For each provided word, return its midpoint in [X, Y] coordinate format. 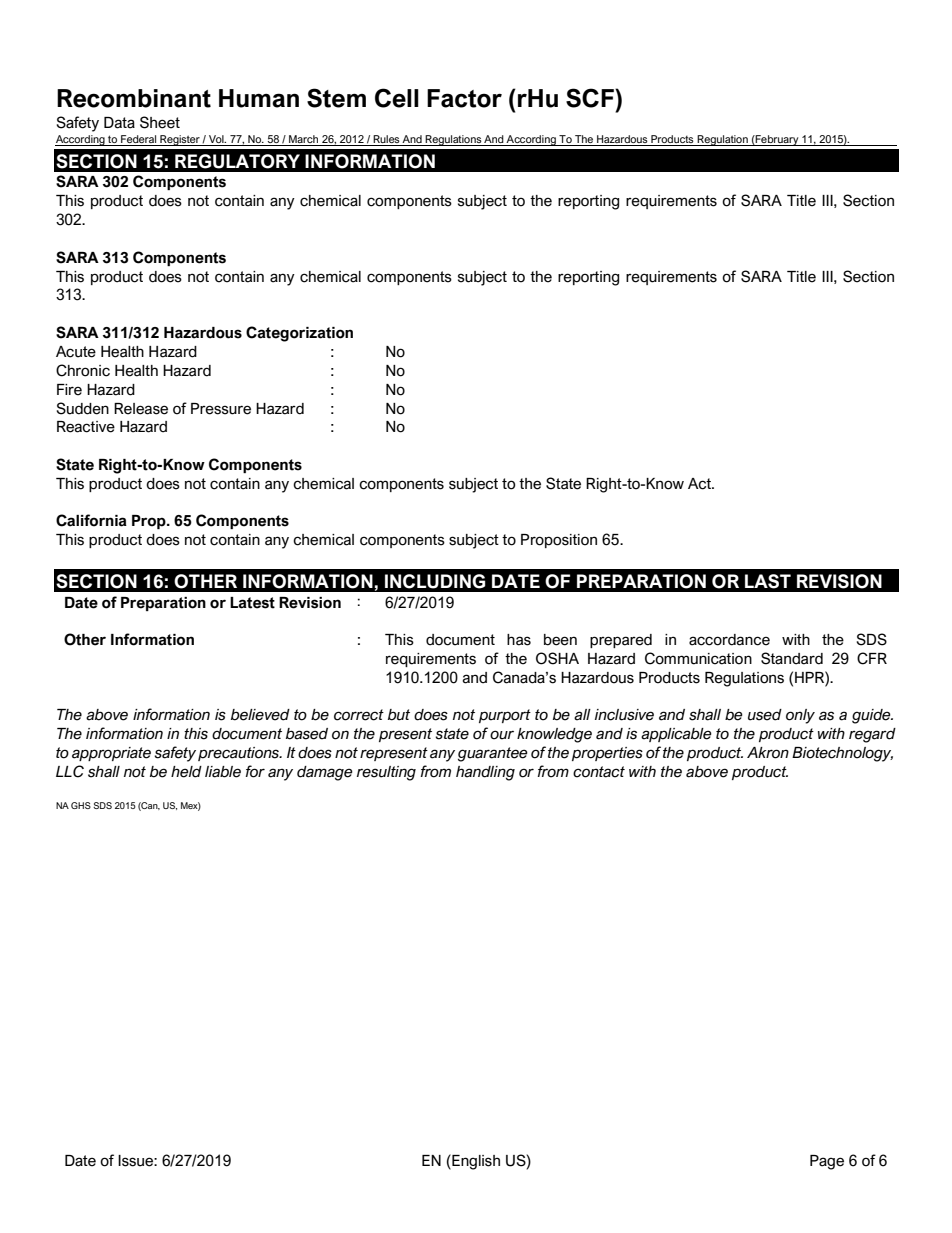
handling [485, 773]
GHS [81, 805]
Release [141, 409]
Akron [768, 753]
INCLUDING [435, 581]
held [186, 772]
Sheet [160, 122]
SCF [591, 98]
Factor [464, 98]
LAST [768, 581]
